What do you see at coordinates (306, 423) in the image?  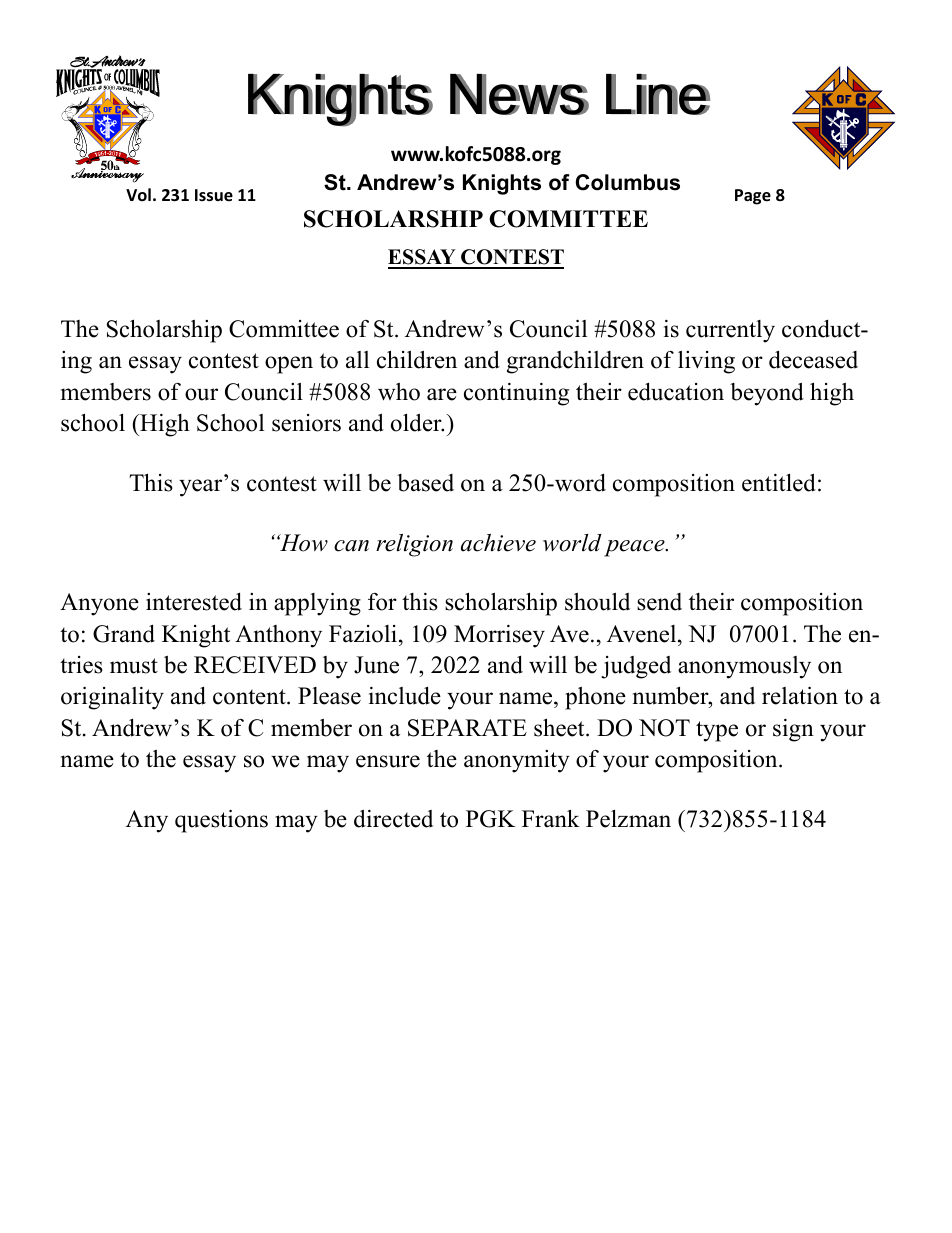 I see `seniors` at bounding box center [306, 423].
